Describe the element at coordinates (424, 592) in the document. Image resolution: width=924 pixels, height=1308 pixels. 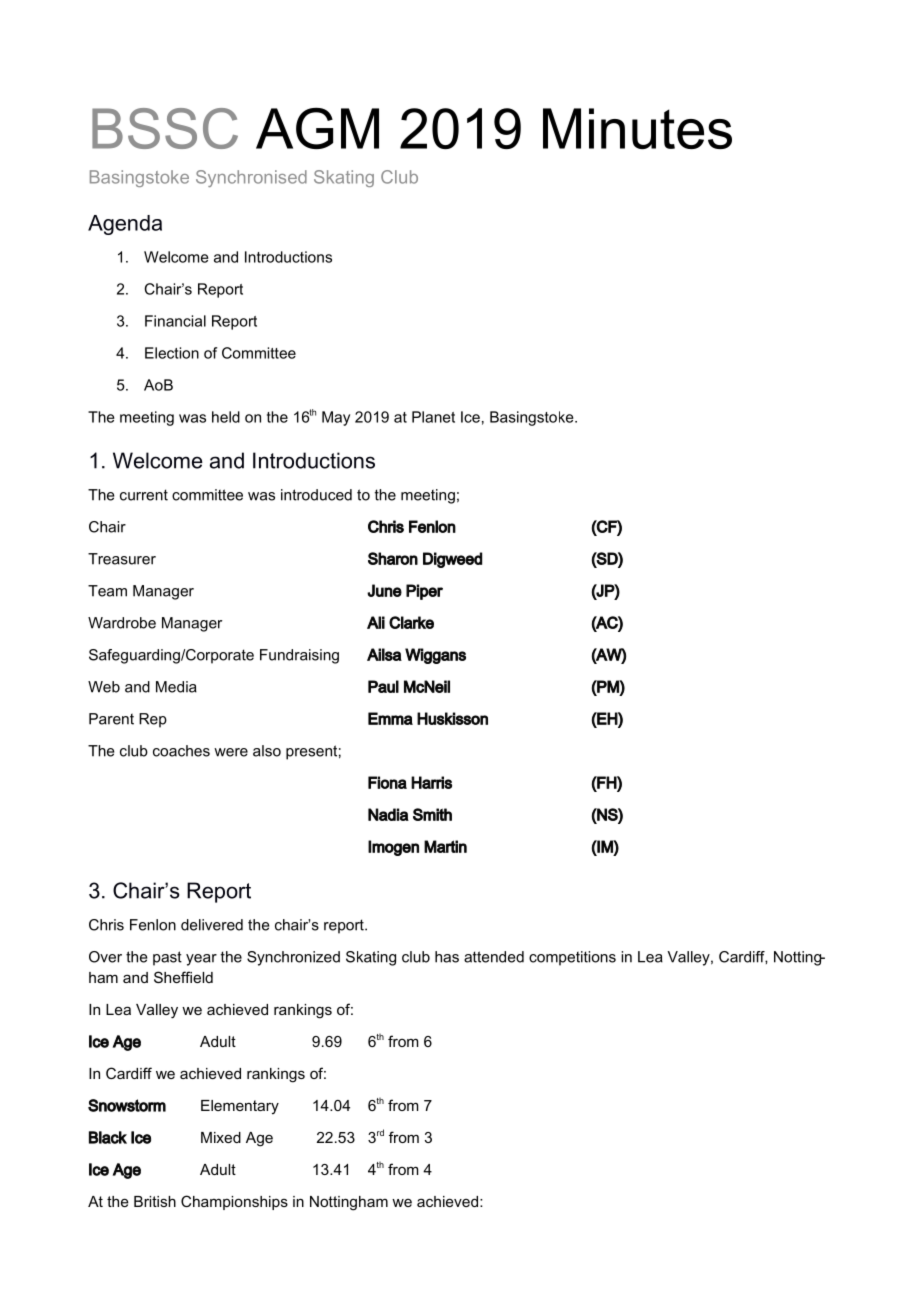
I see `Piper` at that location.
